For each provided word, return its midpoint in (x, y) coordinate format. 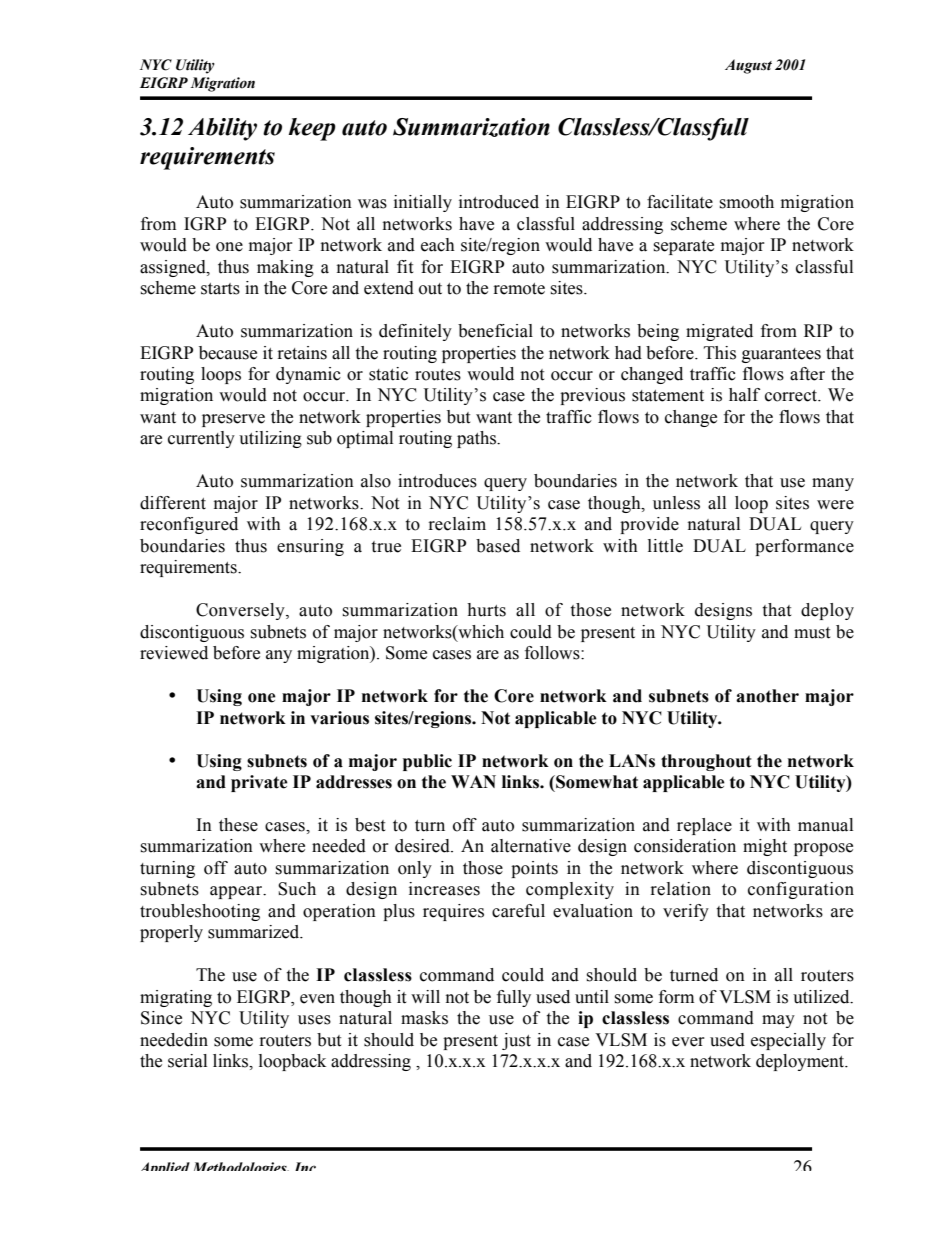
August (748, 66)
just (516, 1041)
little (665, 546)
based (498, 546)
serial (187, 1061)
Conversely (241, 611)
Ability (222, 129)
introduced (499, 202)
